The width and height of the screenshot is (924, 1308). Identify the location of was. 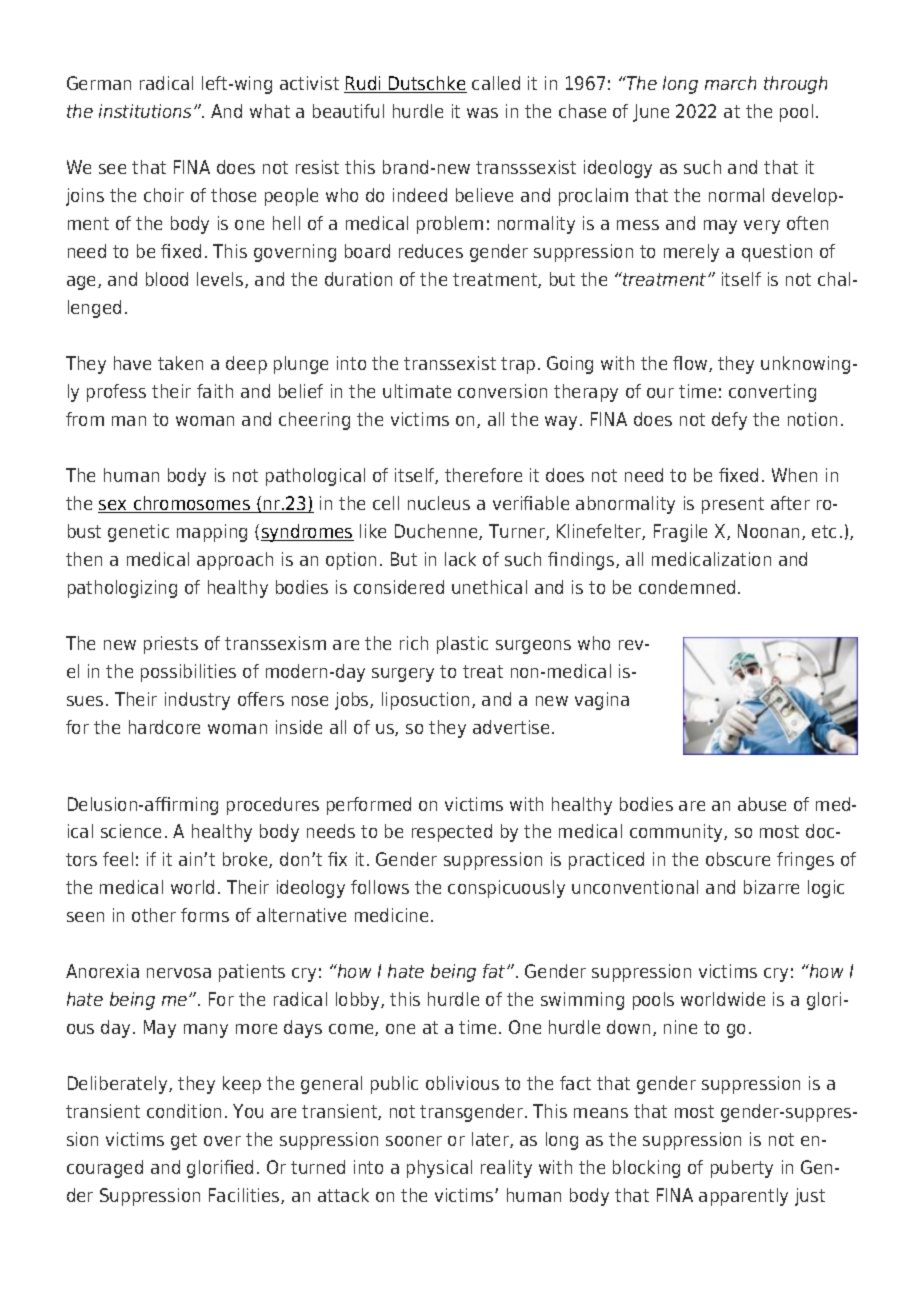
(482, 113).
